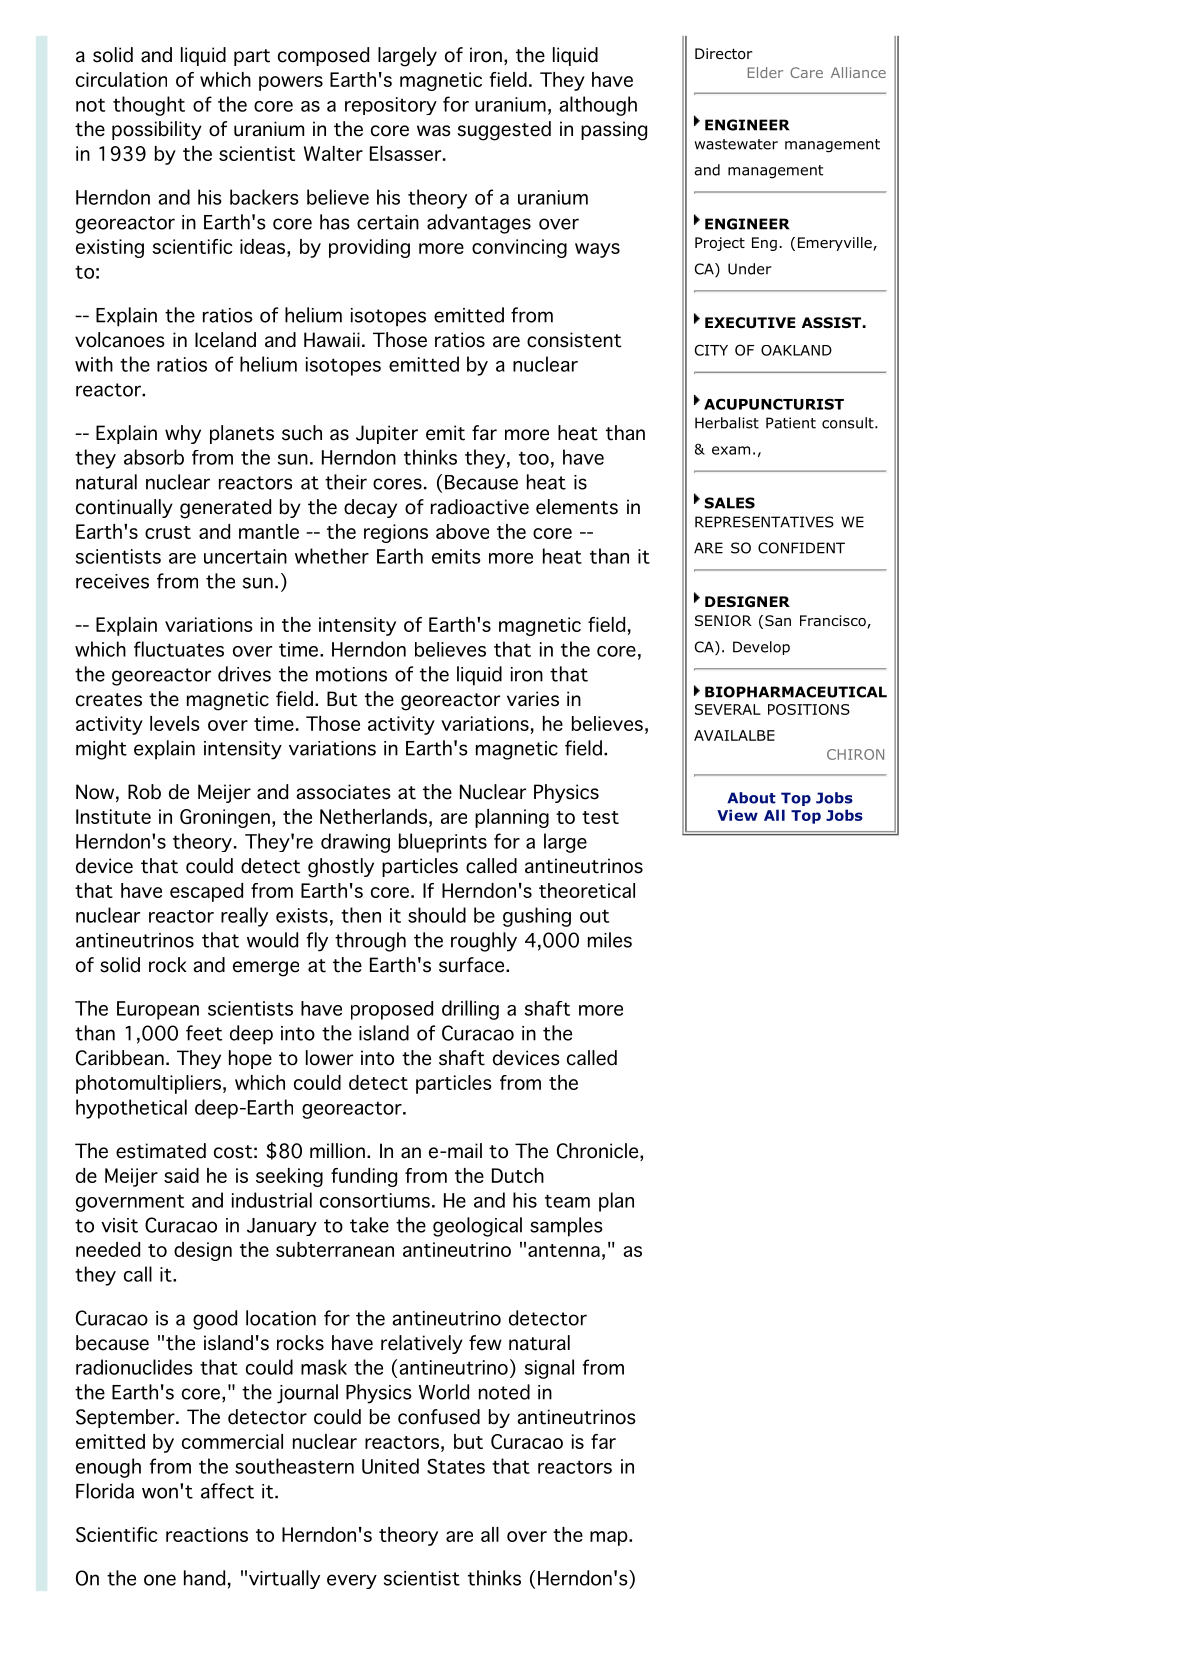  I want to click on crust, so click(168, 532).
